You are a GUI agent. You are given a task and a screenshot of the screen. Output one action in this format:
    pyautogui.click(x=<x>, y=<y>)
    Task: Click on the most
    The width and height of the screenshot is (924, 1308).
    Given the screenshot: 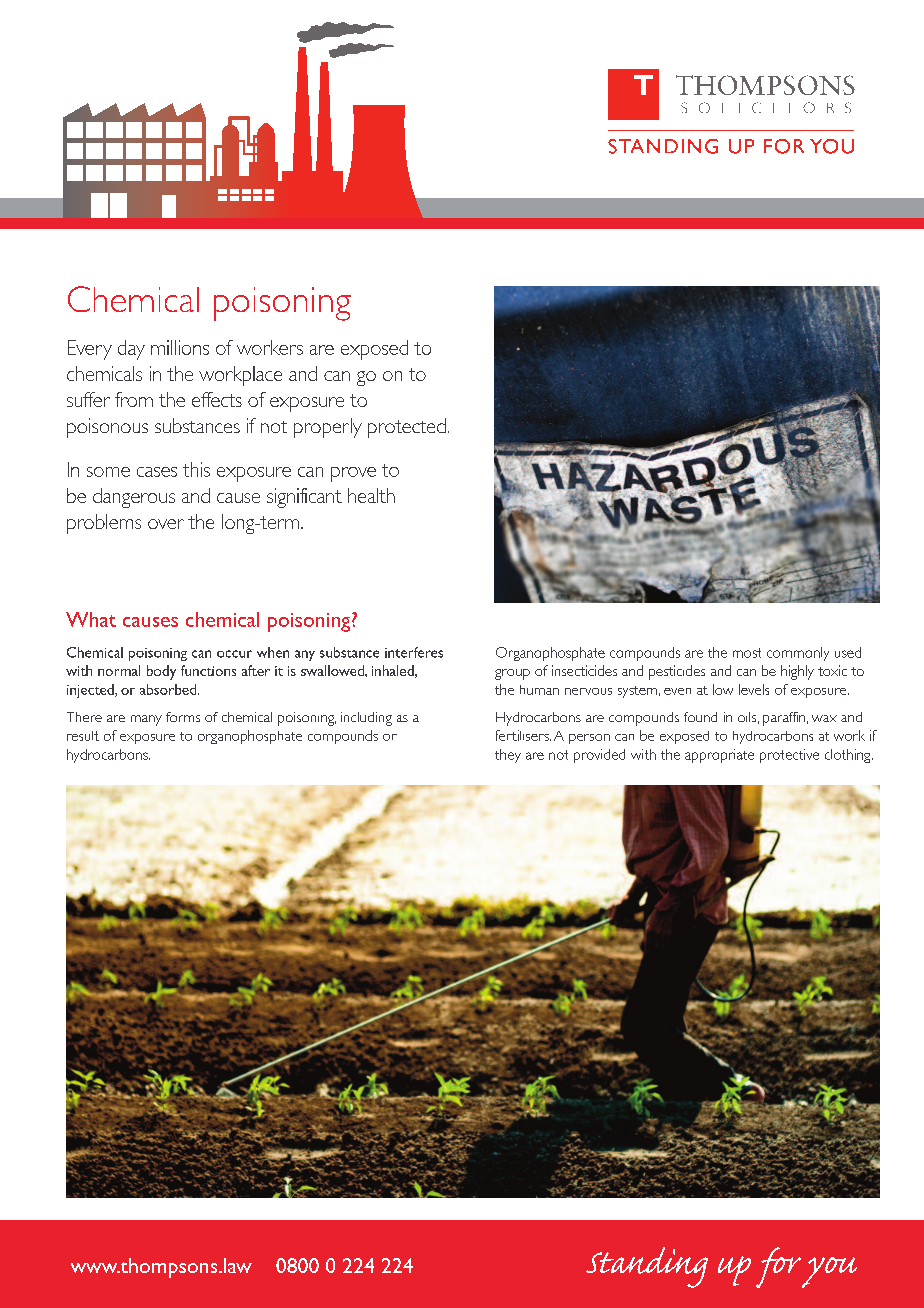 What is the action you would take?
    pyautogui.click(x=747, y=653)
